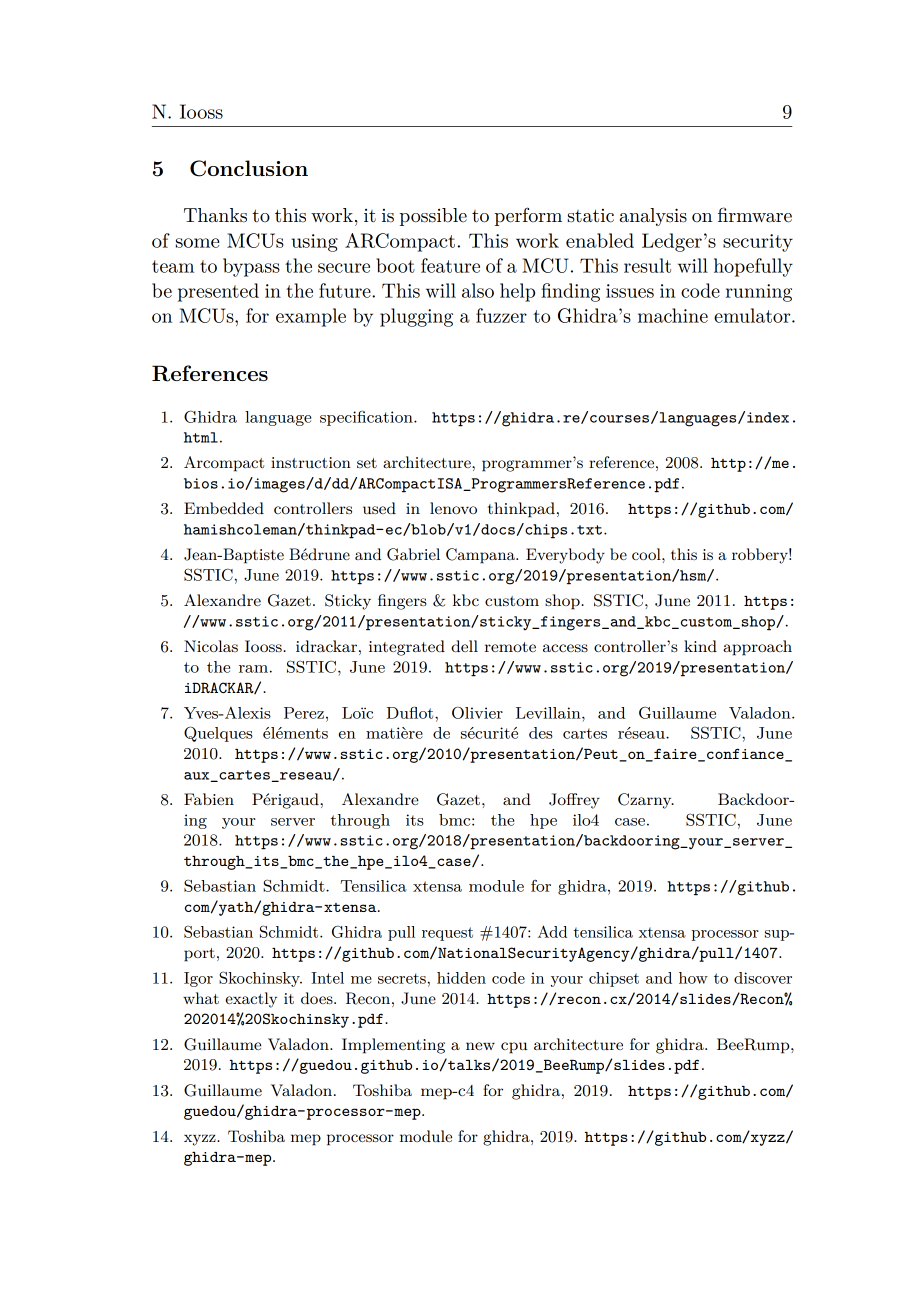 This screenshot has width=924, height=1314. I want to click on Fabien, so click(209, 799).
